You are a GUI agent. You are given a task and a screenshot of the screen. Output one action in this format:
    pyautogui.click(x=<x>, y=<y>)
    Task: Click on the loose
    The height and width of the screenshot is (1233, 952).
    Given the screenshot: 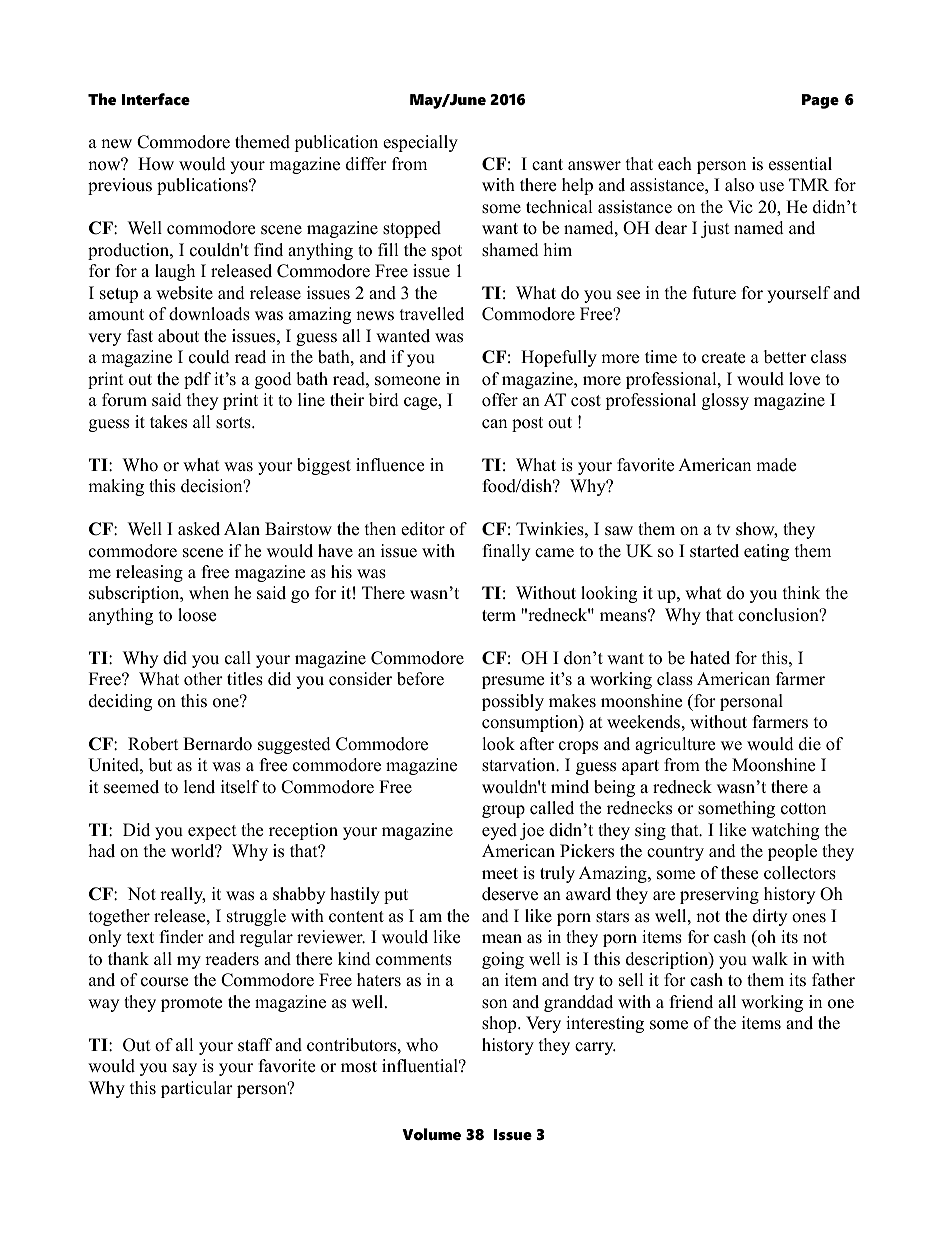 What is the action you would take?
    pyautogui.click(x=197, y=615)
